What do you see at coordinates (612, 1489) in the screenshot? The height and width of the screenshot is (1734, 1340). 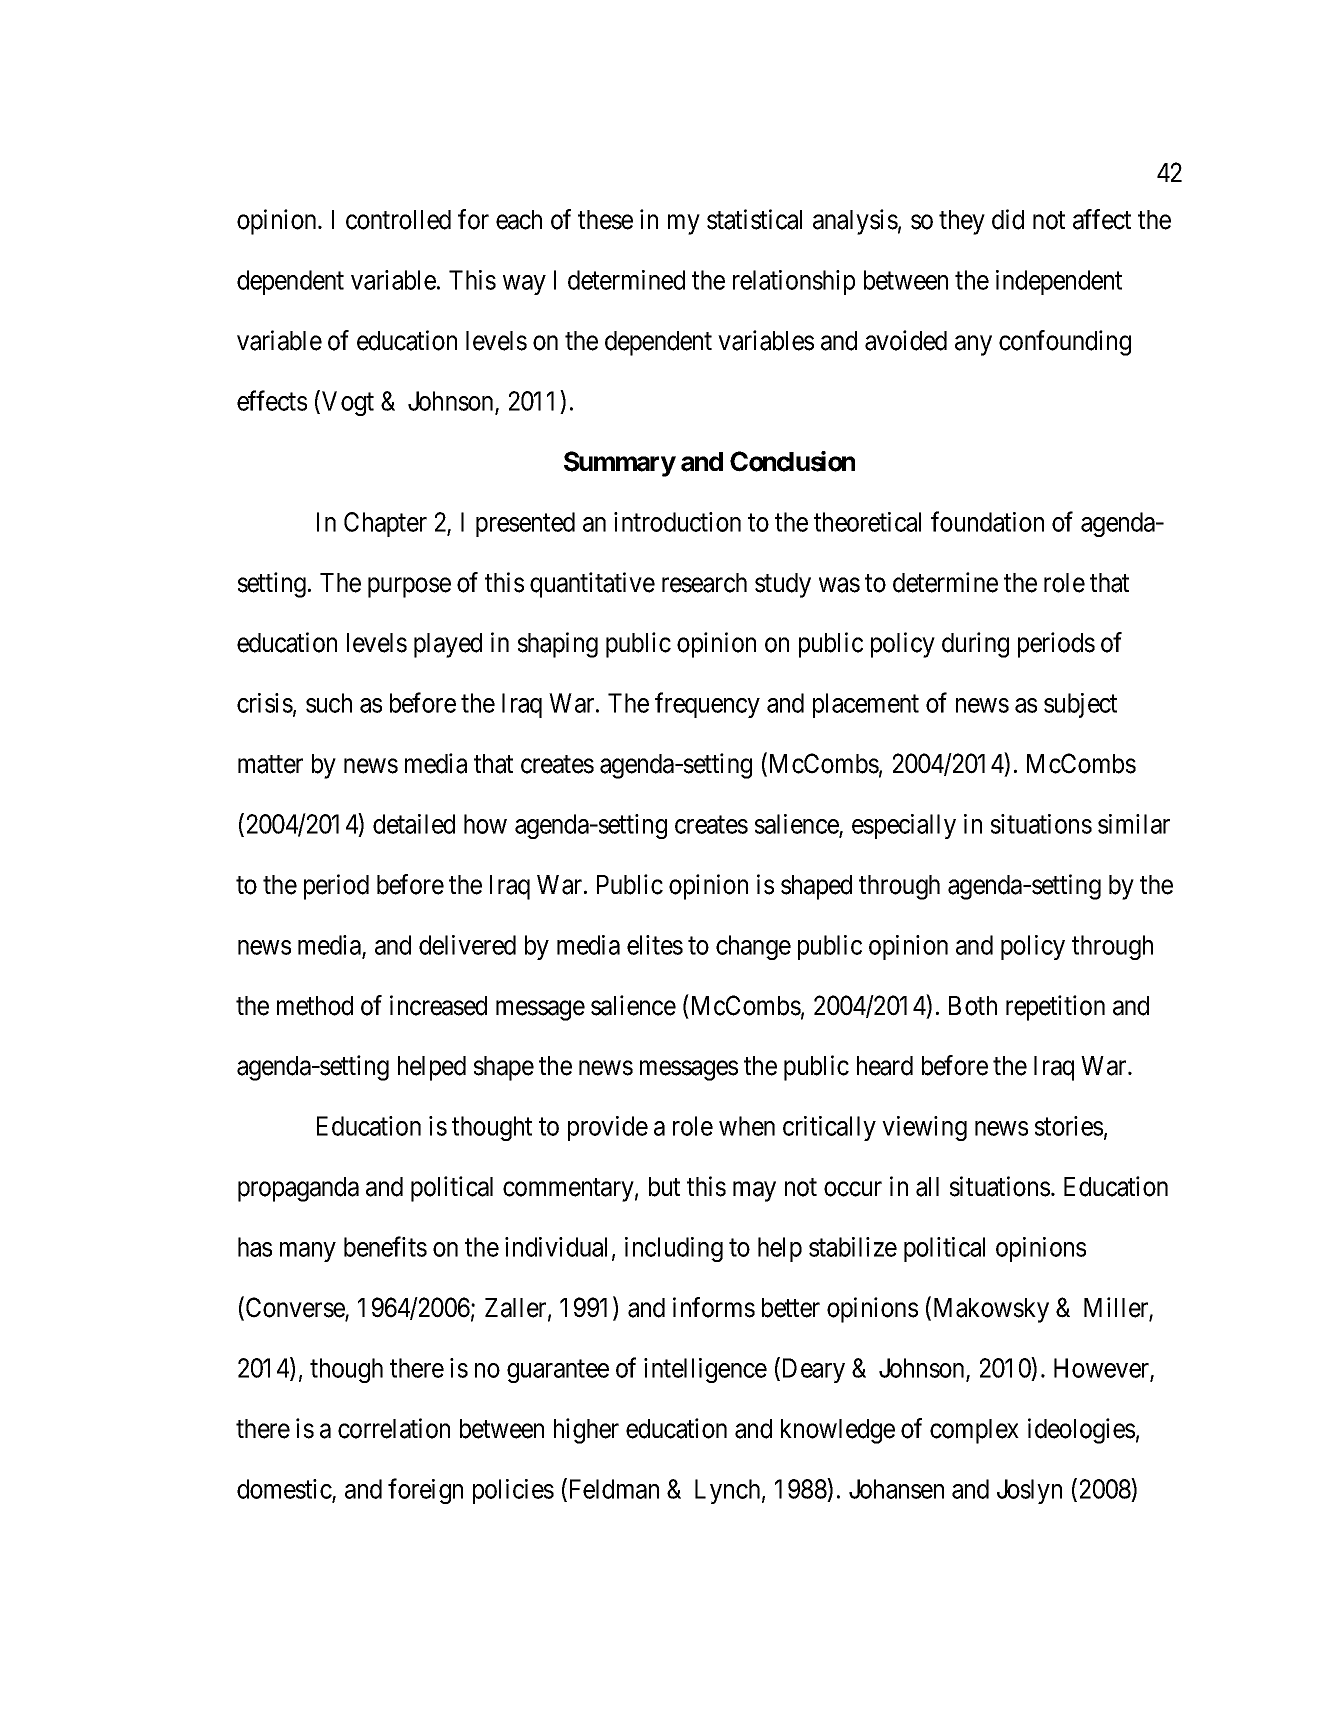 I see `Feldman` at bounding box center [612, 1489].
